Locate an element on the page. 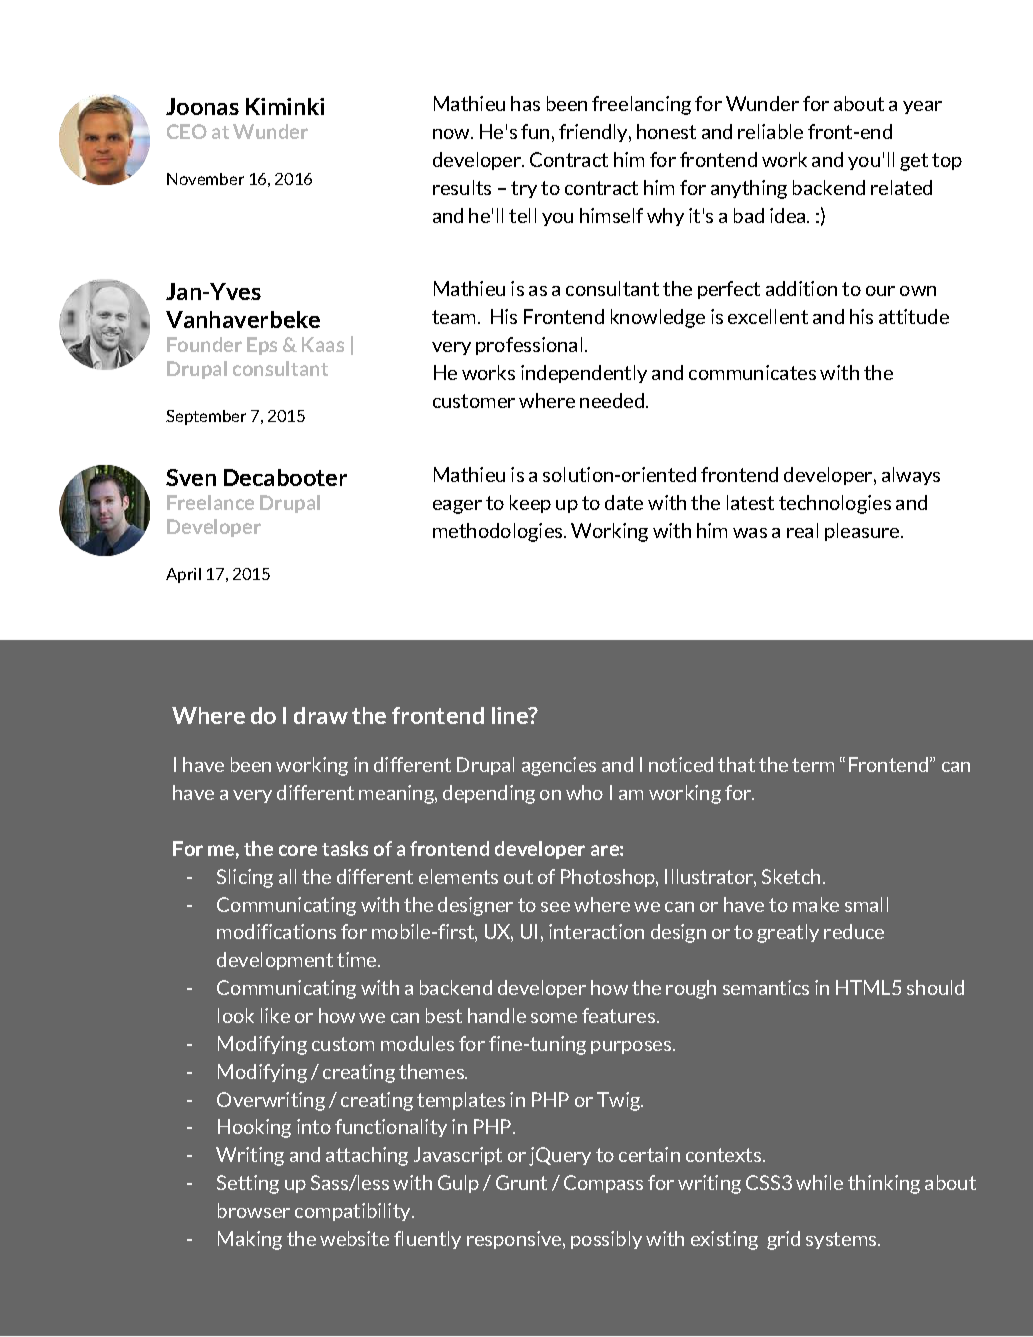 This page has height=1337, width=1033. April is located at coordinates (183, 575).
